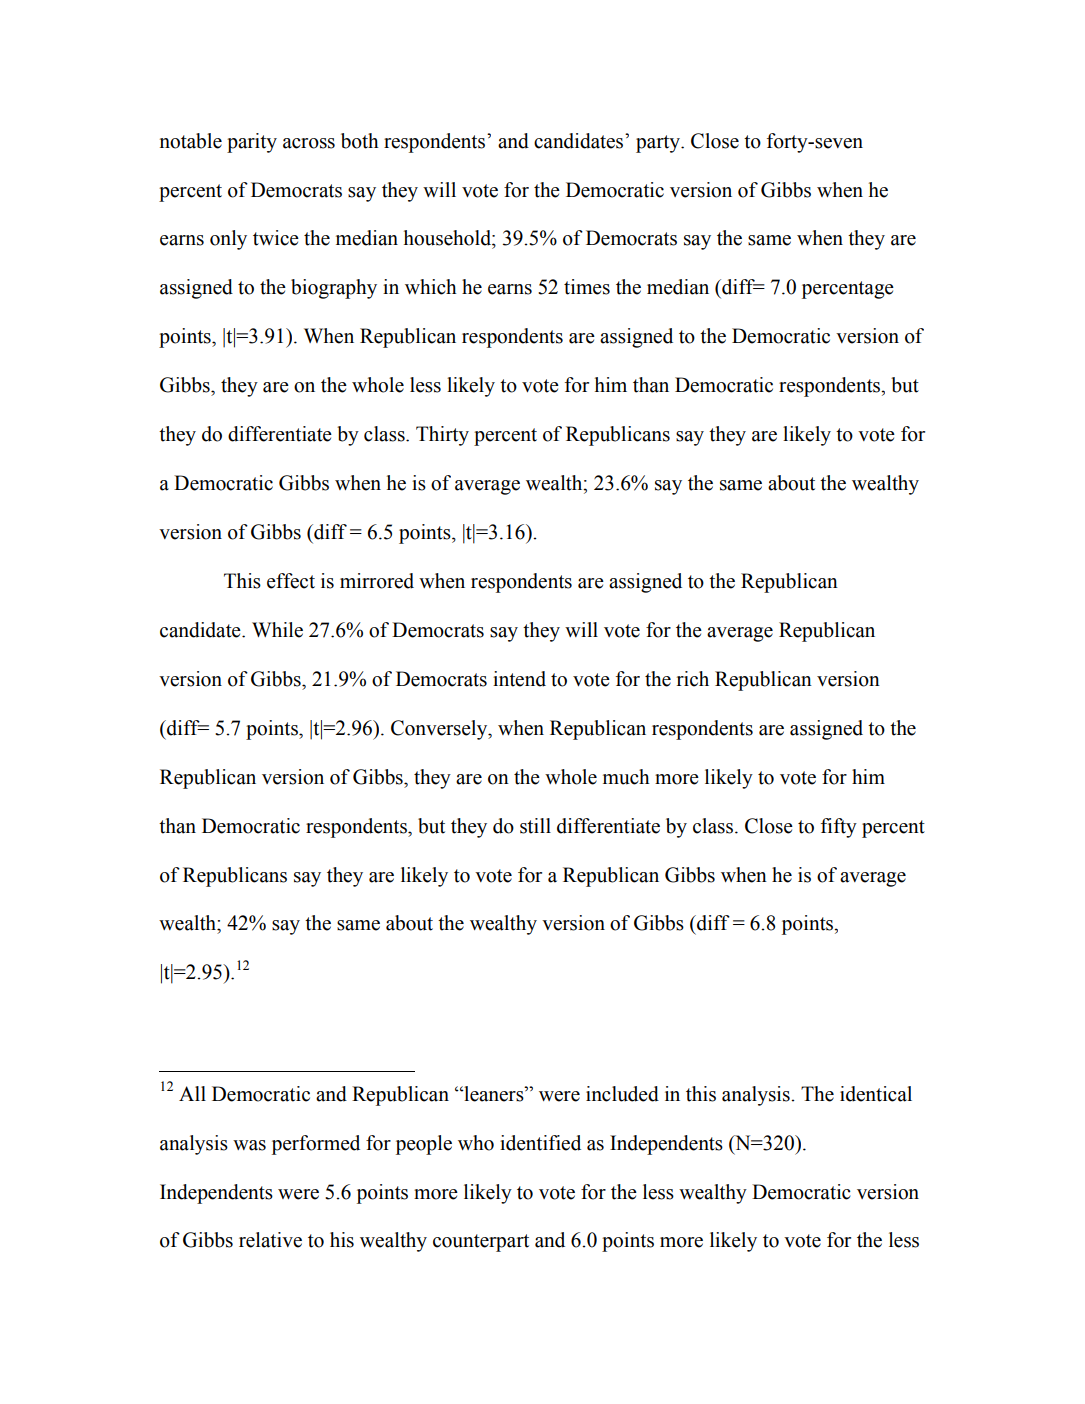 The image size is (1085, 1404). Describe the element at coordinates (252, 143) in the image. I see `parity` at that location.
